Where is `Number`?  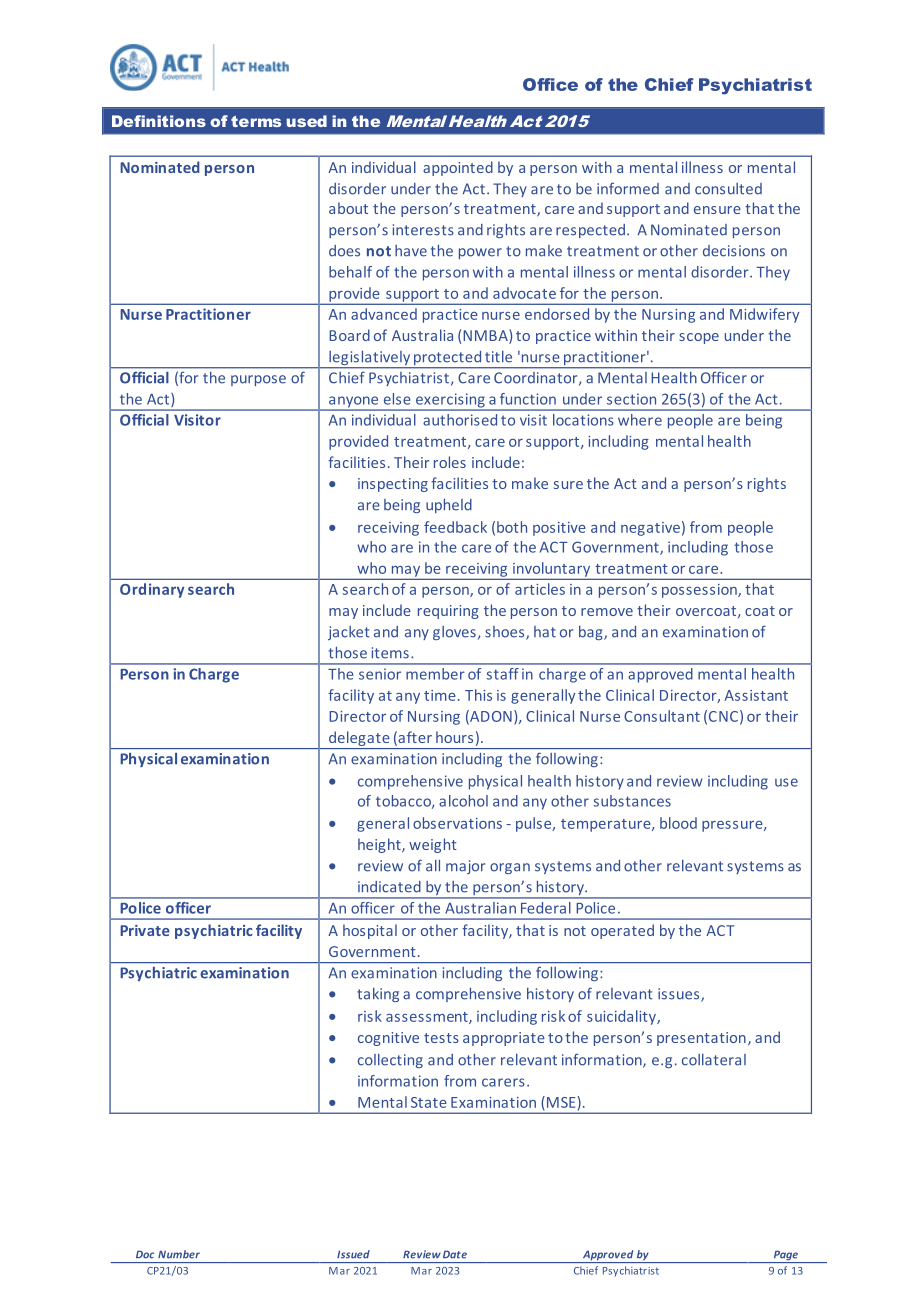
Number is located at coordinates (179, 1254).
